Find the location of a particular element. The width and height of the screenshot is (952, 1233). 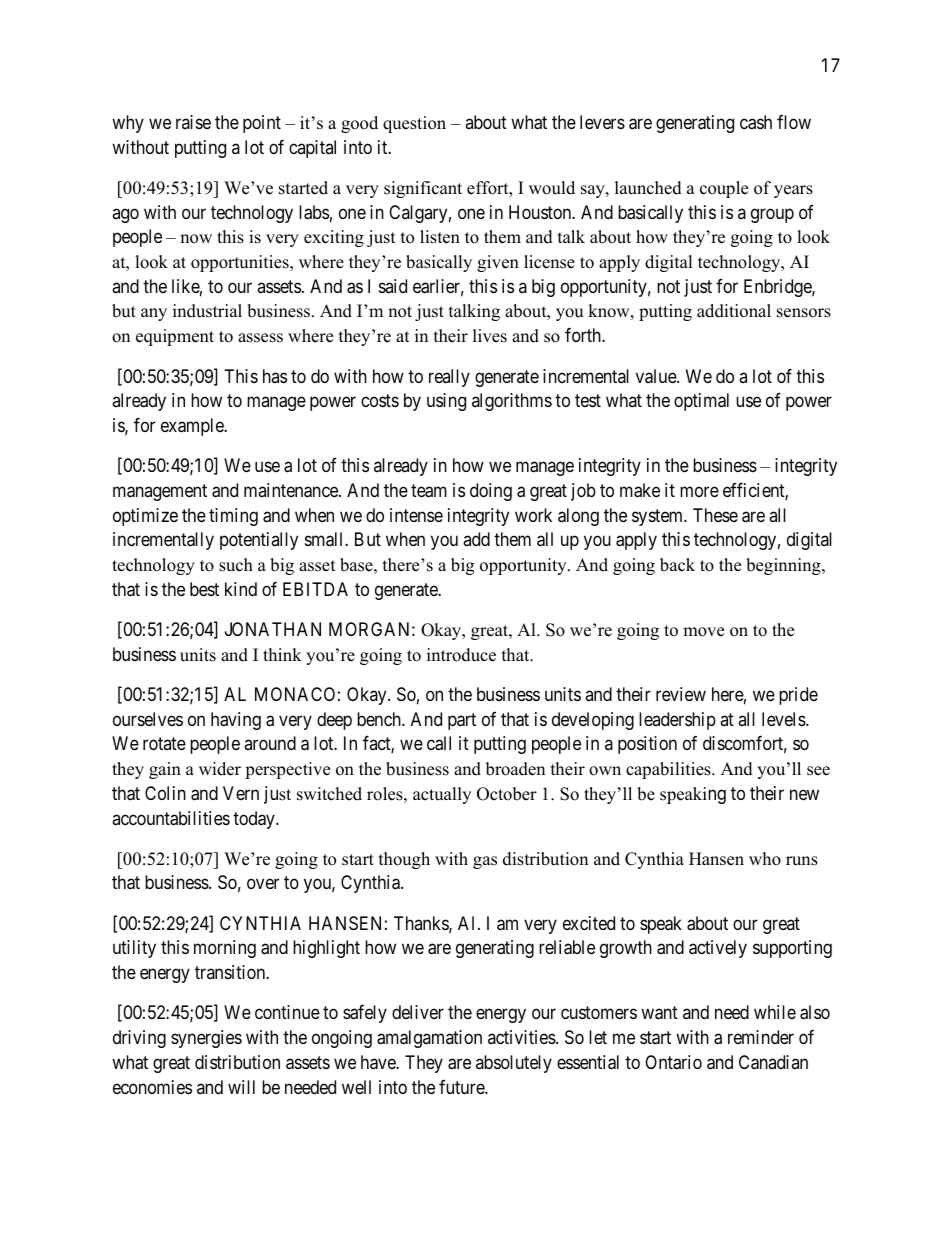

raise is located at coordinates (193, 122).
